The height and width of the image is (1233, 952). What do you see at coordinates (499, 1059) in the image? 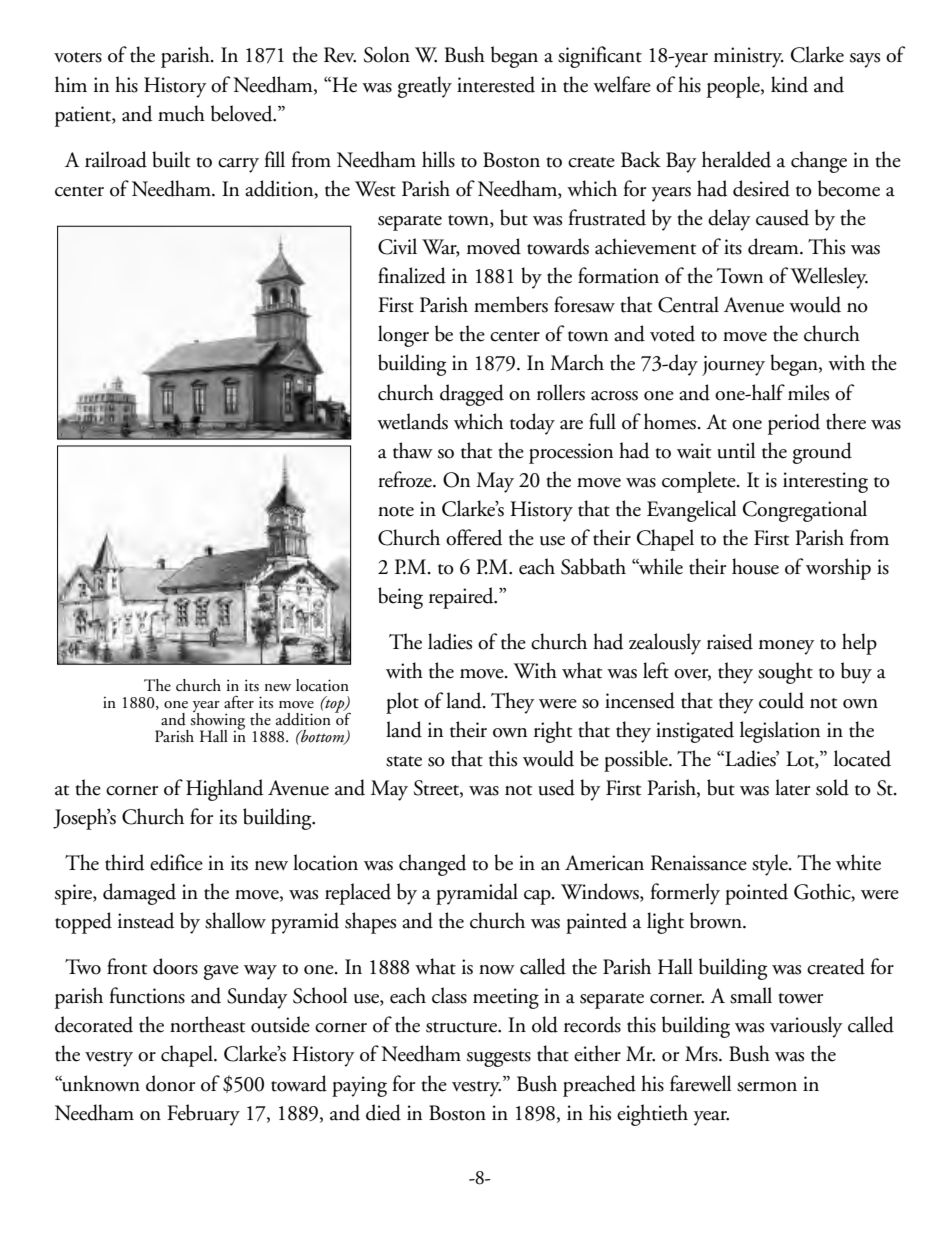
I see `suggests` at bounding box center [499, 1059].
